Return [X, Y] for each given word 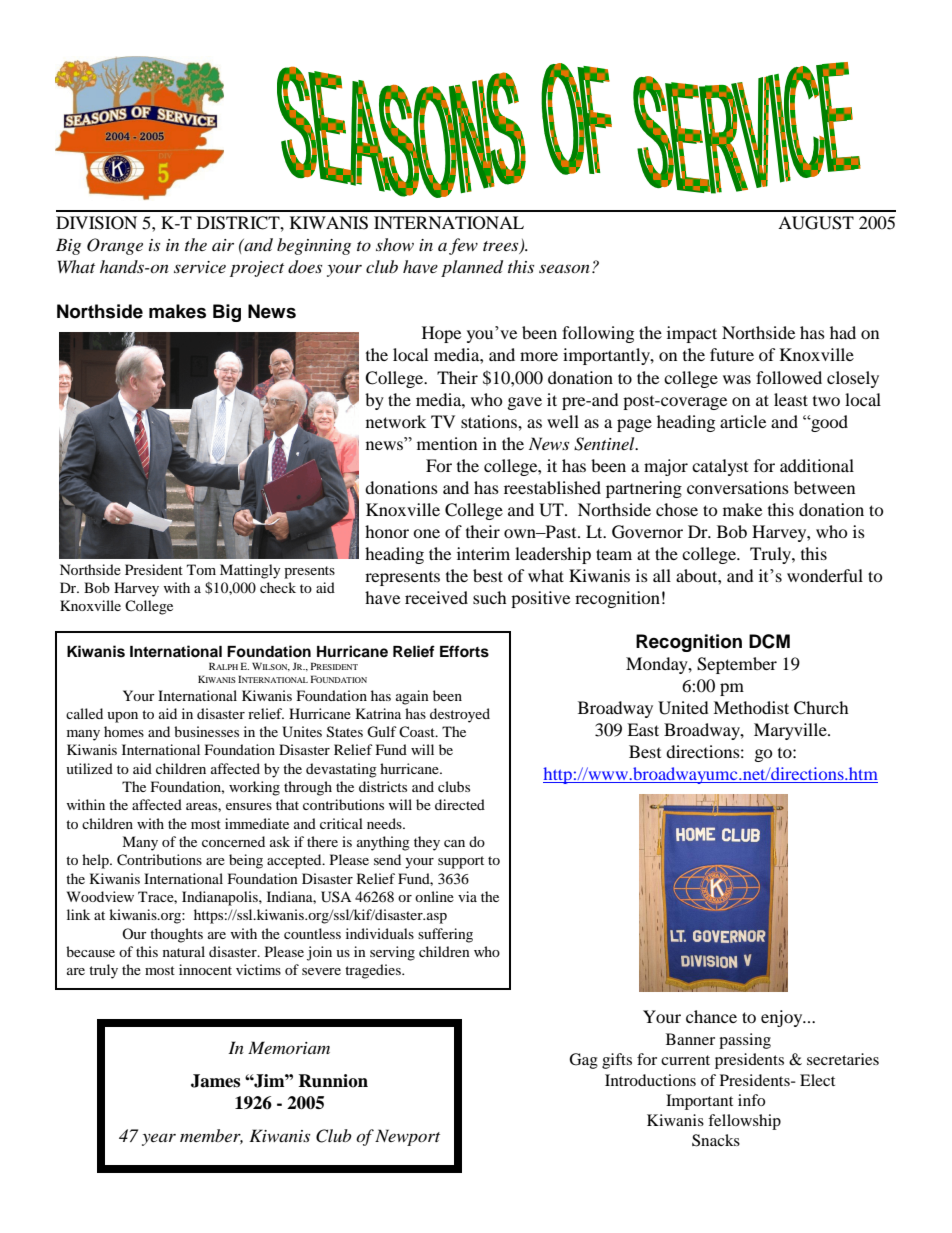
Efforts [464, 651]
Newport [407, 1137]
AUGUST [816, 223]
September [737, 665]
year [159, 1139]
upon [122, 717]
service [200, 267]
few [463, 246]
